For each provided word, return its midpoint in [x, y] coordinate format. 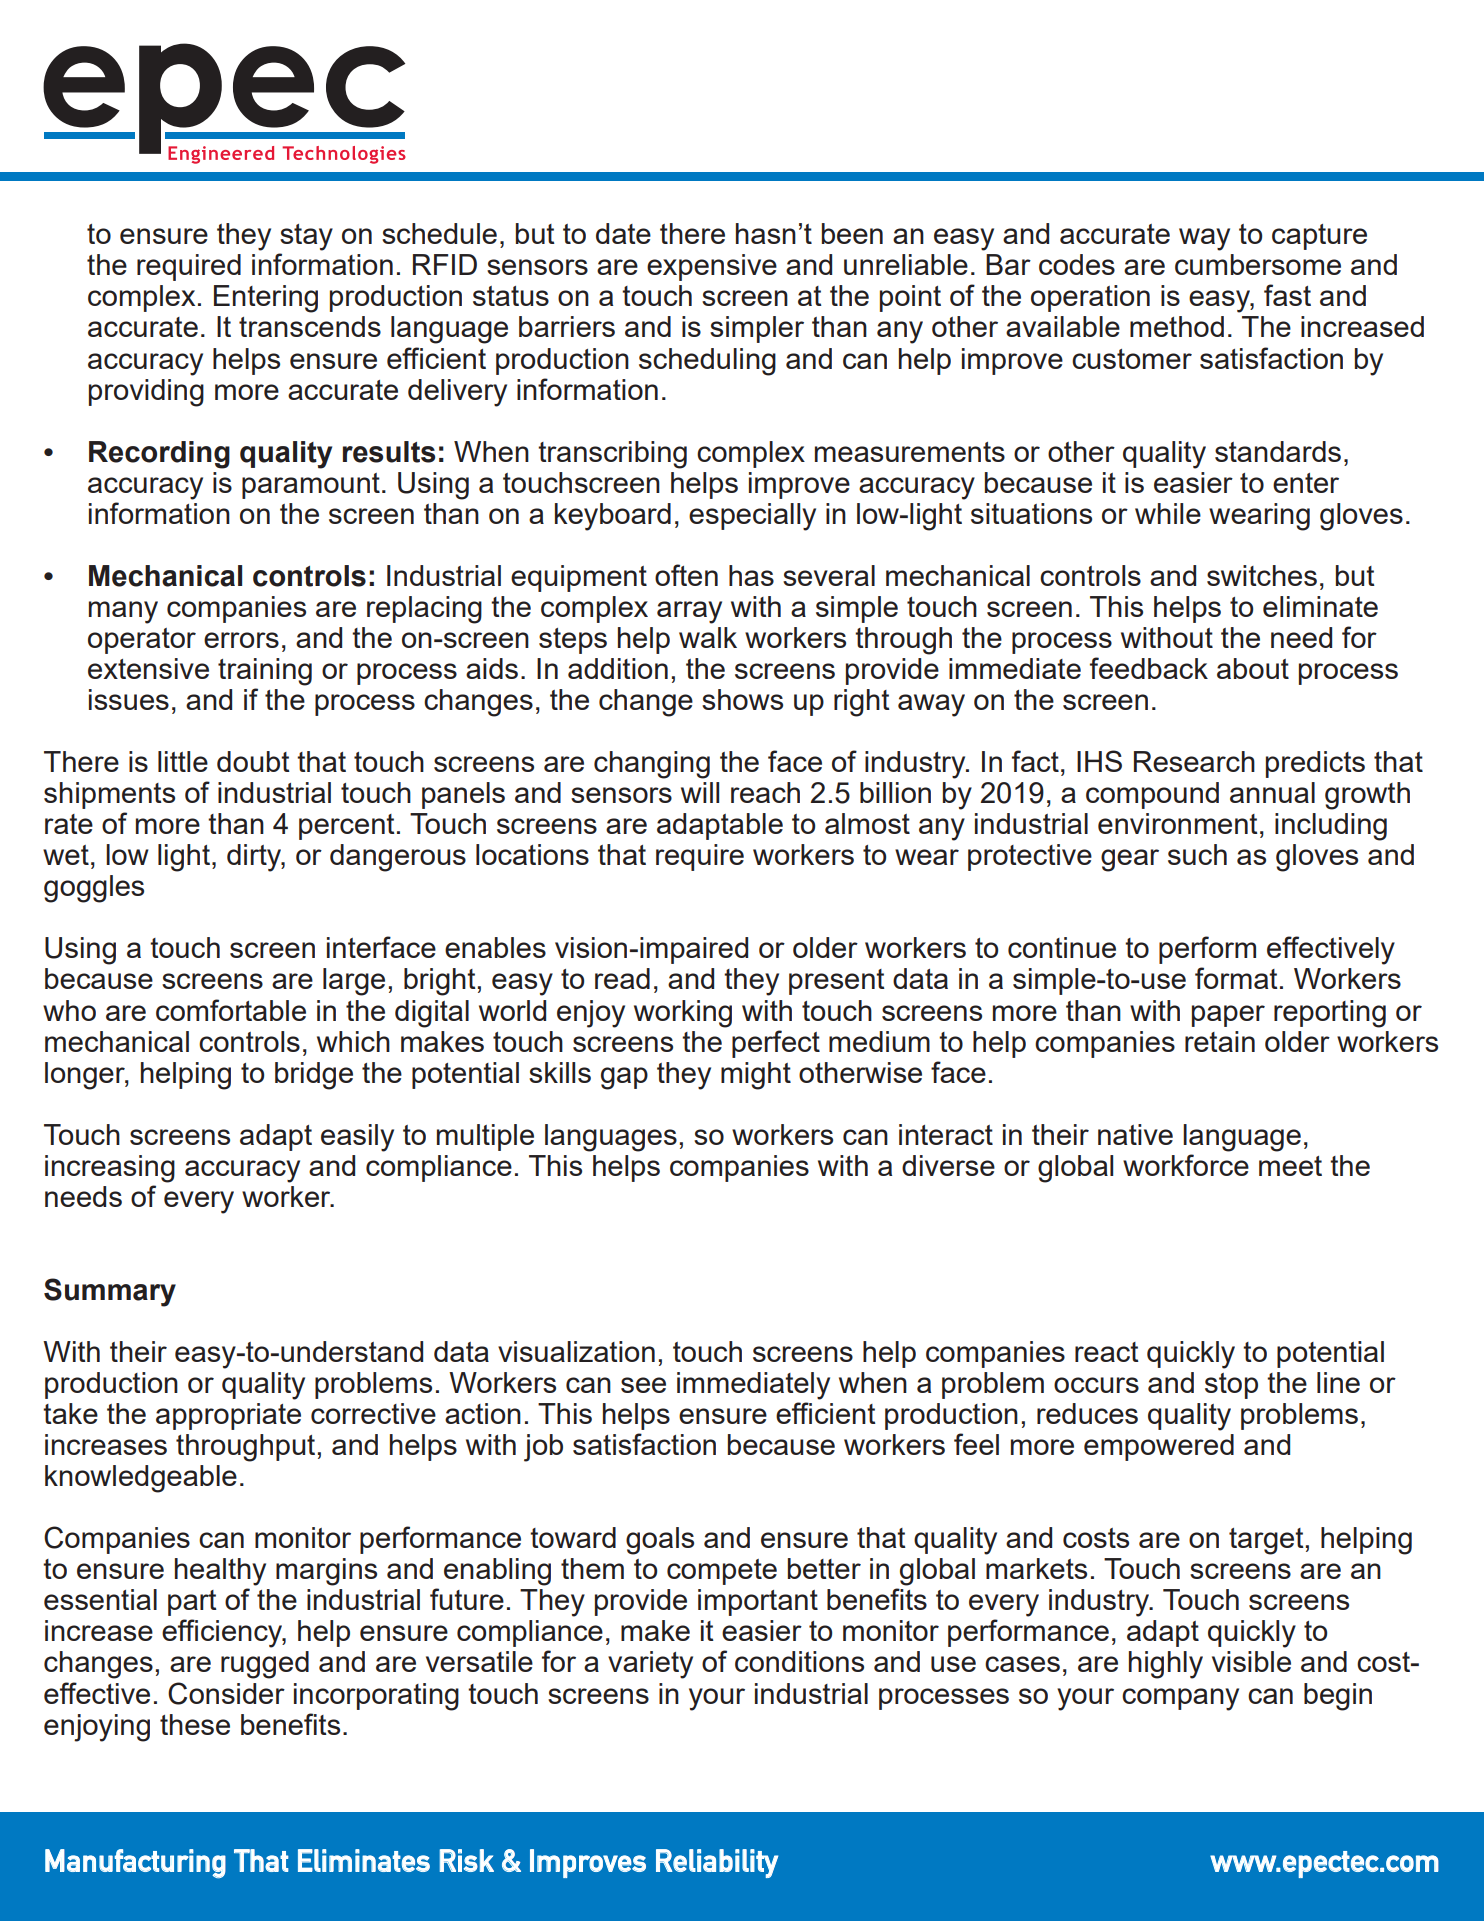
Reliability [717, 1863]
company [1180, 1699]
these [195, 1724]
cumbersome [1258, 264]
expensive [712, 267]
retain [1220, 1041]
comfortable [231, 1010]
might [756, 1076]
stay [306, 237]
